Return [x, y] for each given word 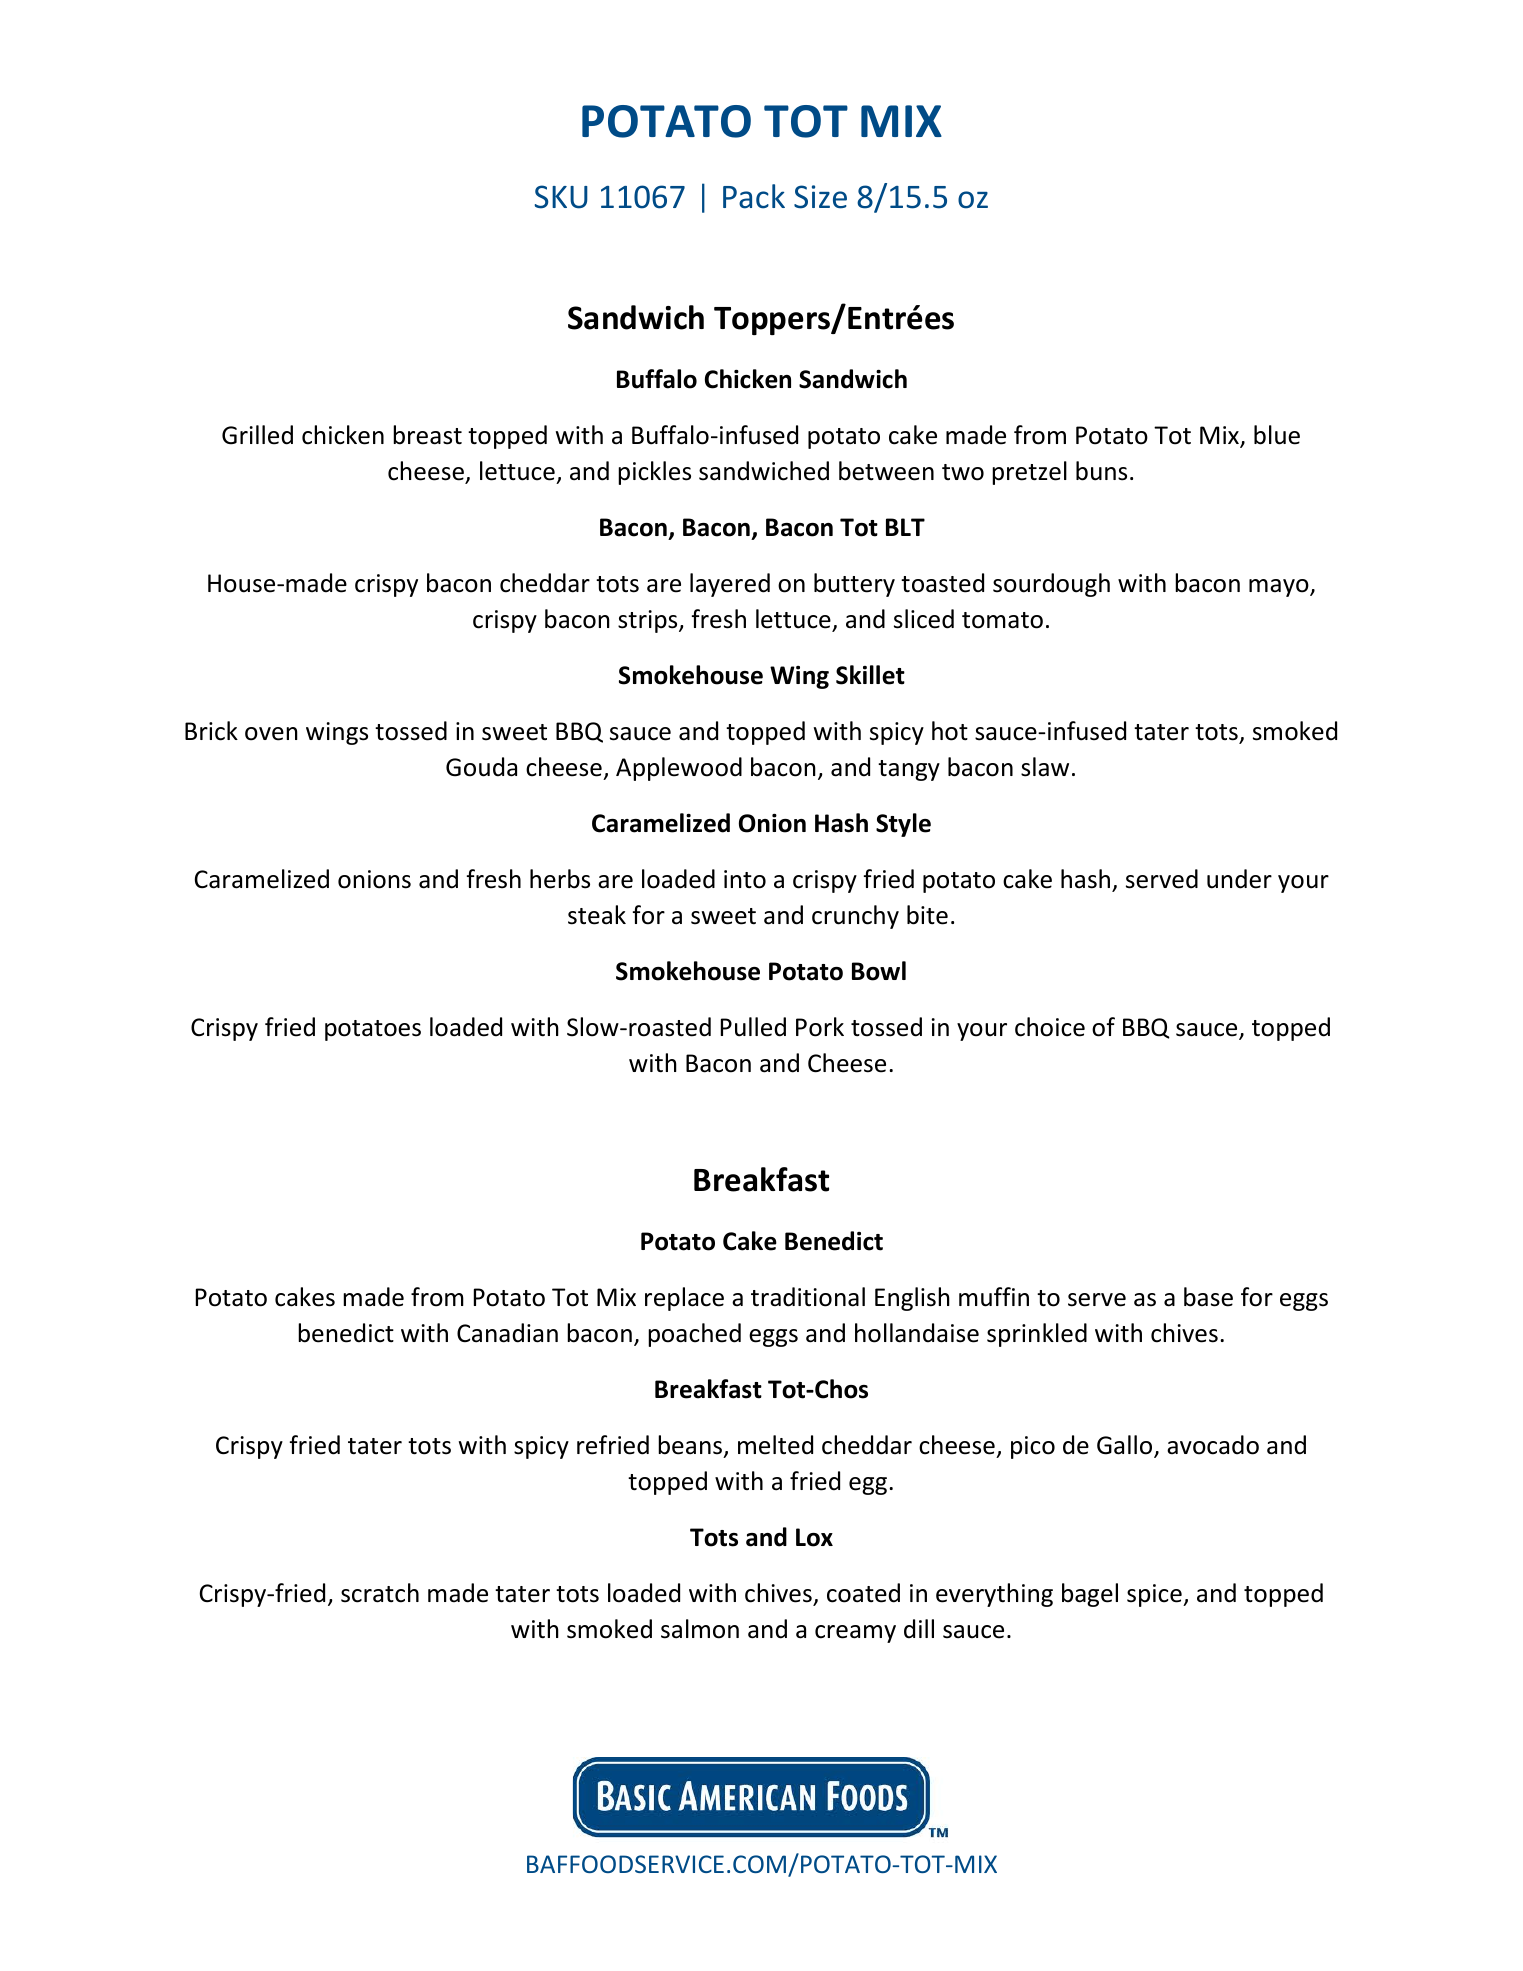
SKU [561, 197]
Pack [754, 196]
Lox [814, 1537]
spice [1155, 1595]
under [1239, 879]
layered [730, 585]
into [745, 879]
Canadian [507, 1333]
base [1208, 1297]
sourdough [1051, 585]
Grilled [257, 435]
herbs [560, 879]
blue [1277, 435]
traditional [808, 1297]
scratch [380, 1593]
